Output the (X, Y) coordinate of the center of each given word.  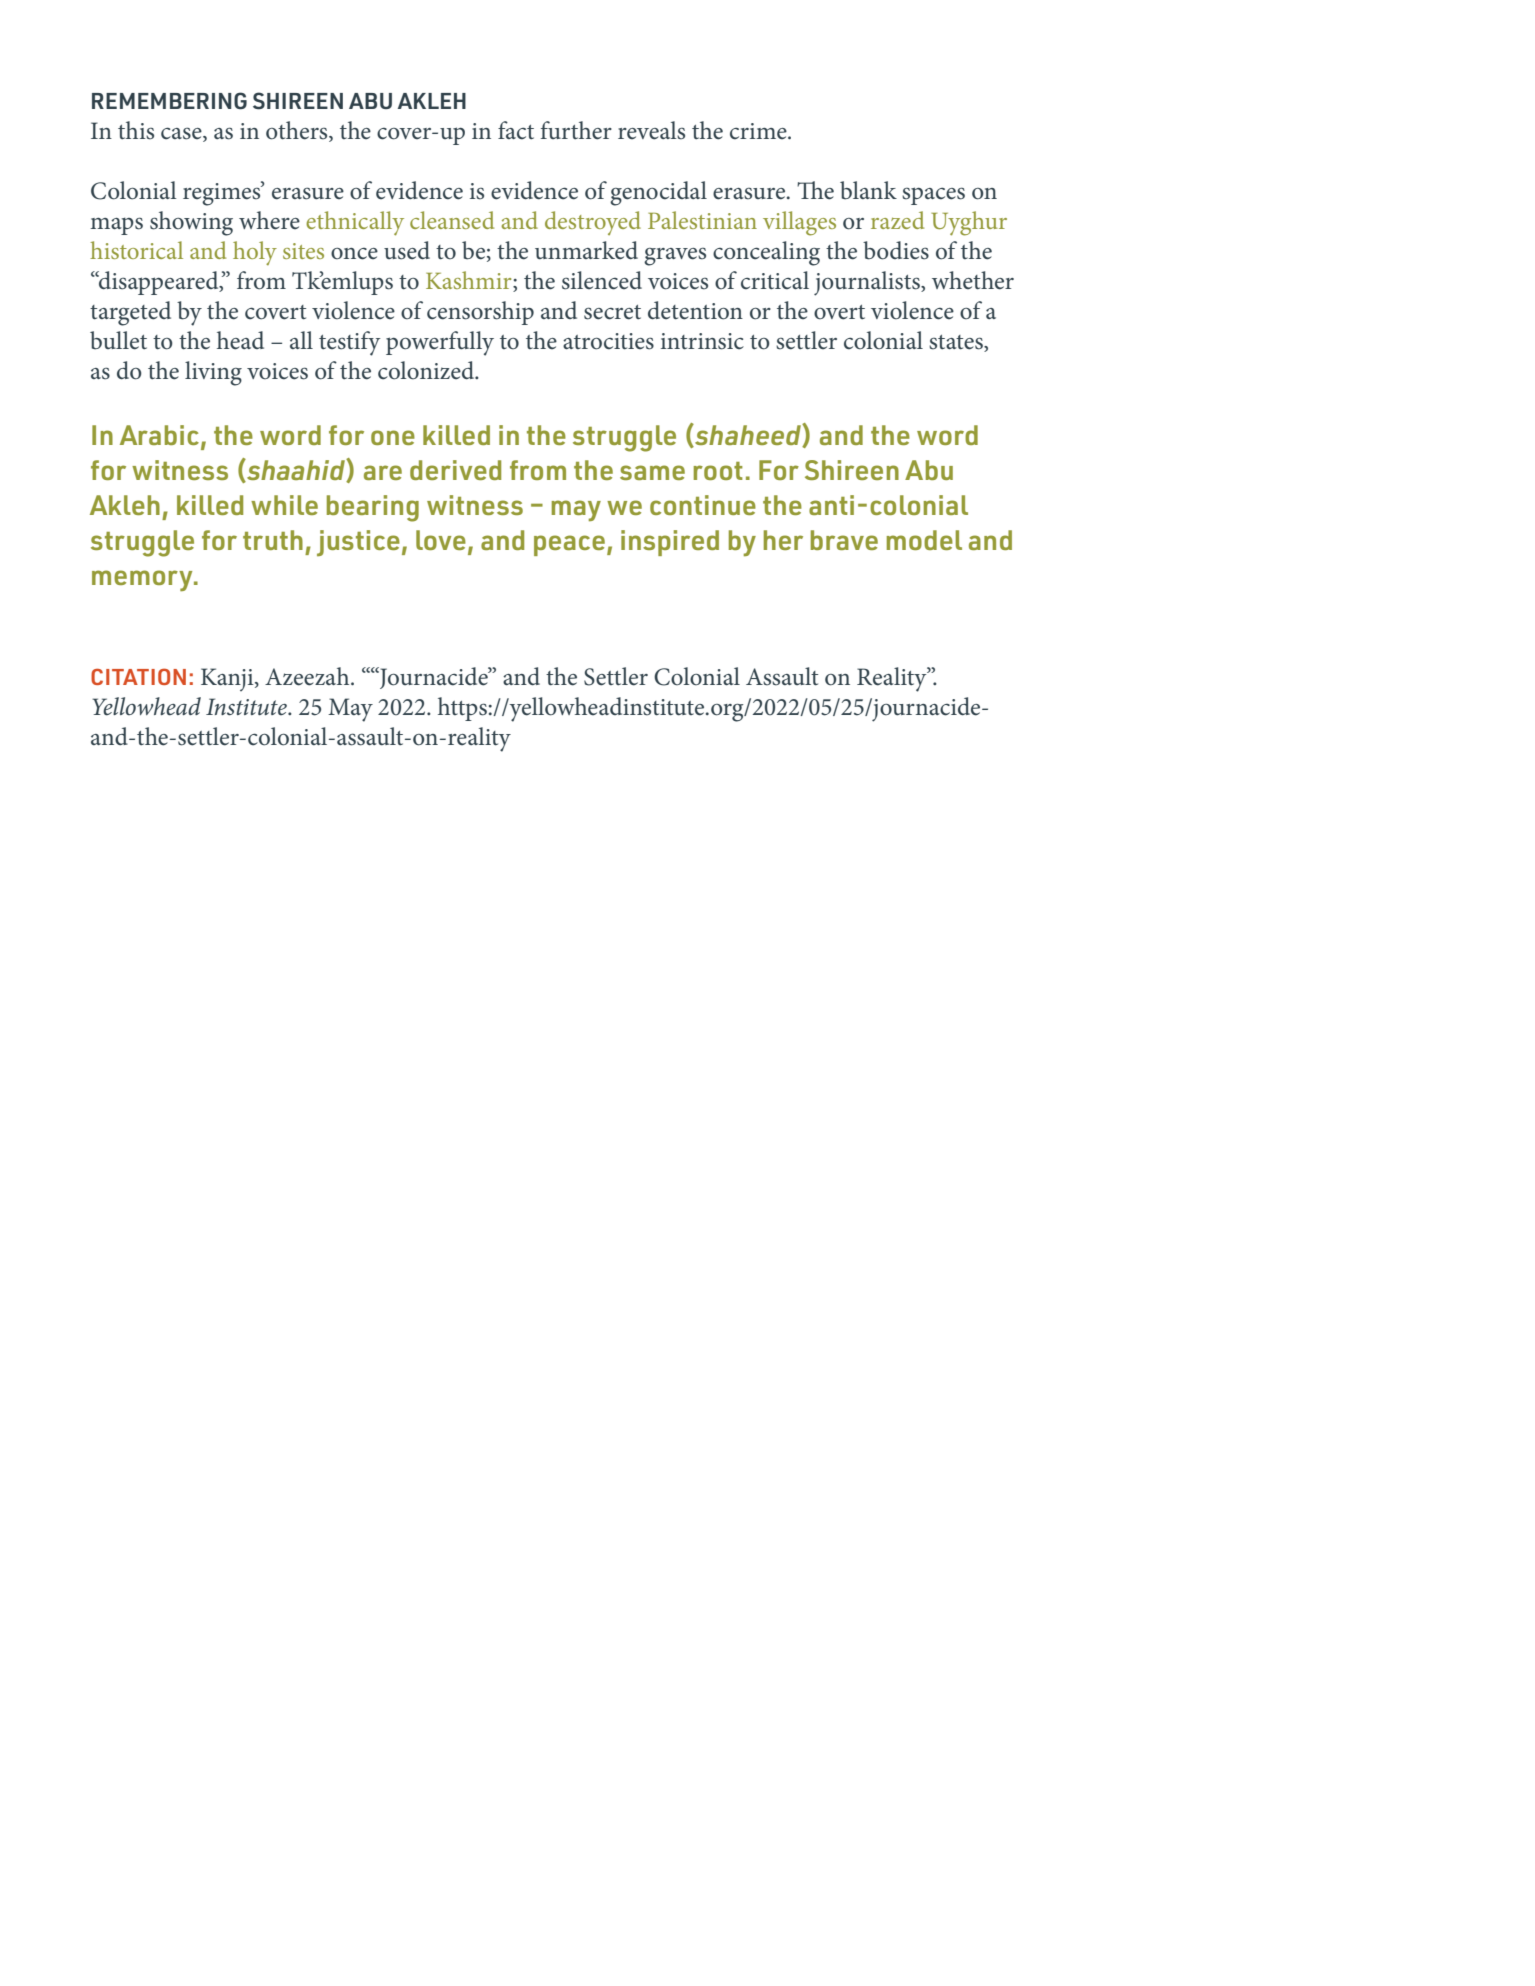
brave (844, 540)
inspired (670, 543)
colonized (427, 370)
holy (255, 253)
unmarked (586, 250)
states (957, 343)
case (182, 133)
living (213, 373)
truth (273, 540)
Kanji (228, 679)
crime (759, 131)
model (924, 540)
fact (516, 130)
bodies (896, 250)
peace (569, 545)
